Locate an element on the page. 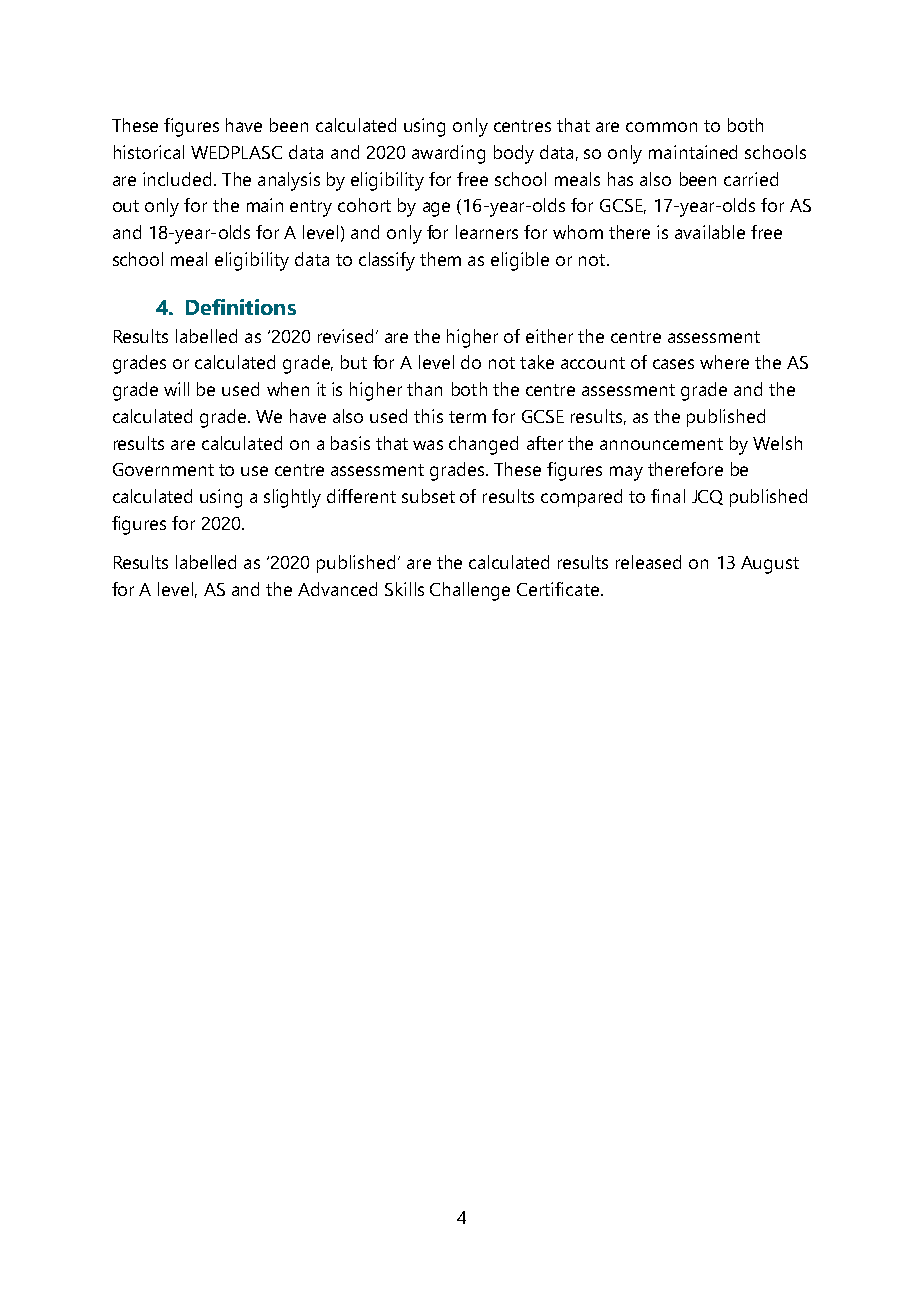 The image size is (924, 1308). will is located at coordinates (176, 389).
